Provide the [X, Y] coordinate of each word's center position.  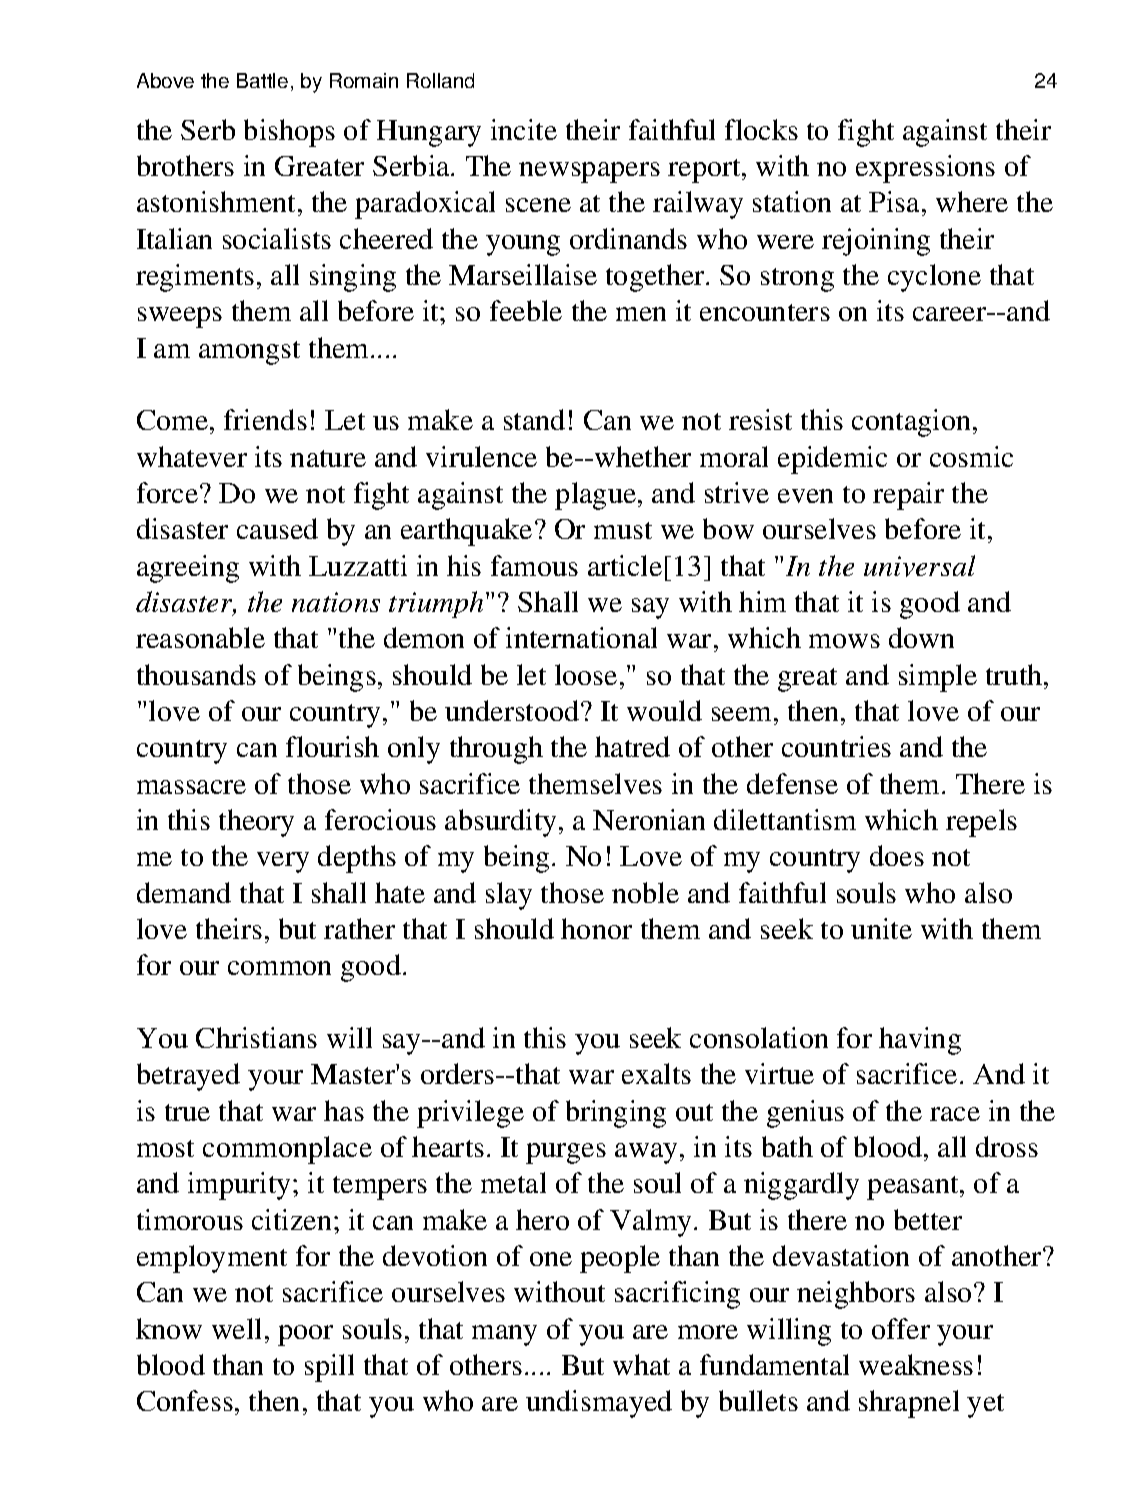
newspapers [589, 172]
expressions [925, 169]
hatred [632, 746]
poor [305, 1335]
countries [836, 746]
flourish [332, 746]
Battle [262, 80]
